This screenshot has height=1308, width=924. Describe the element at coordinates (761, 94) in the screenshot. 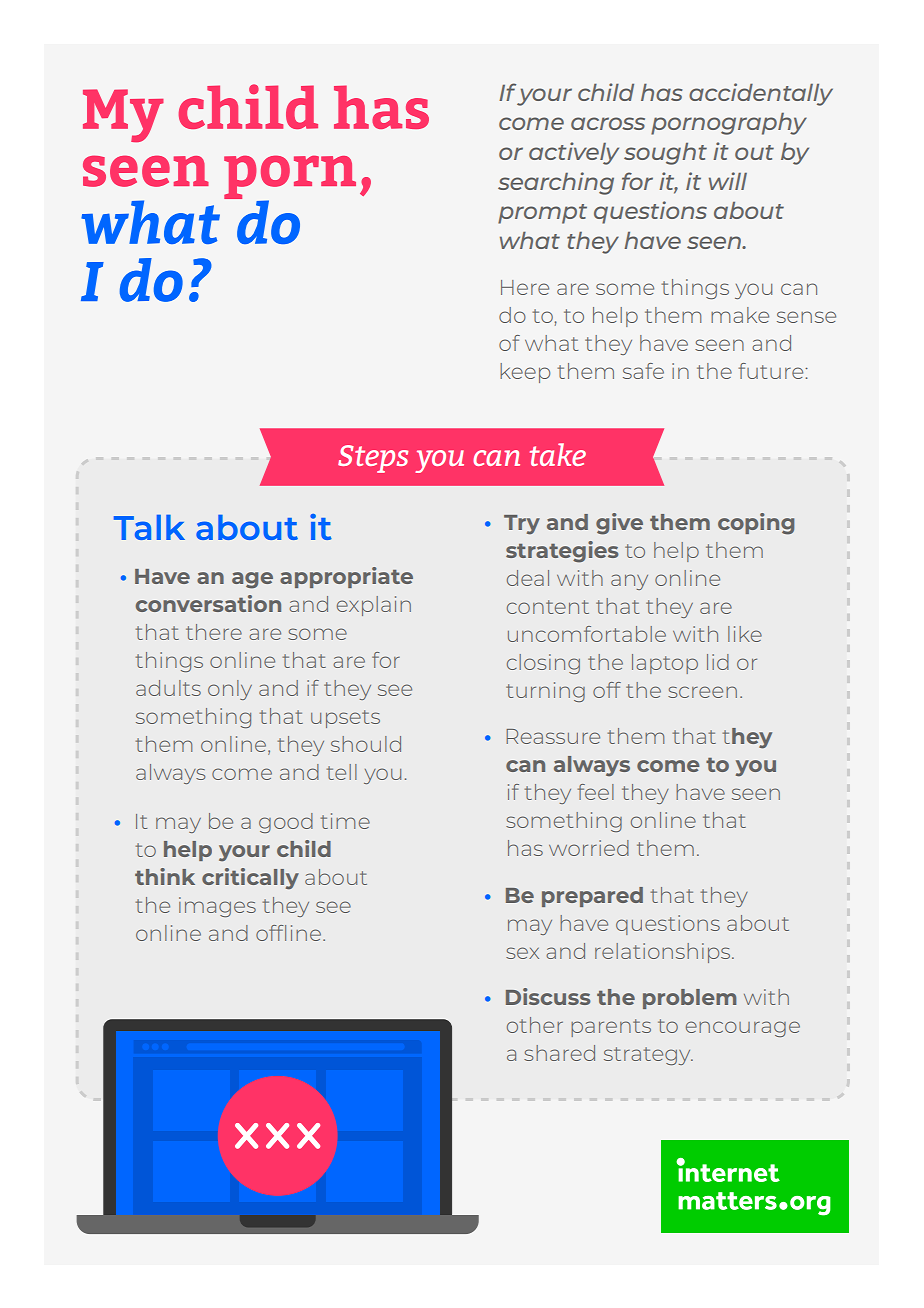

I see `accidentally` at that location.
